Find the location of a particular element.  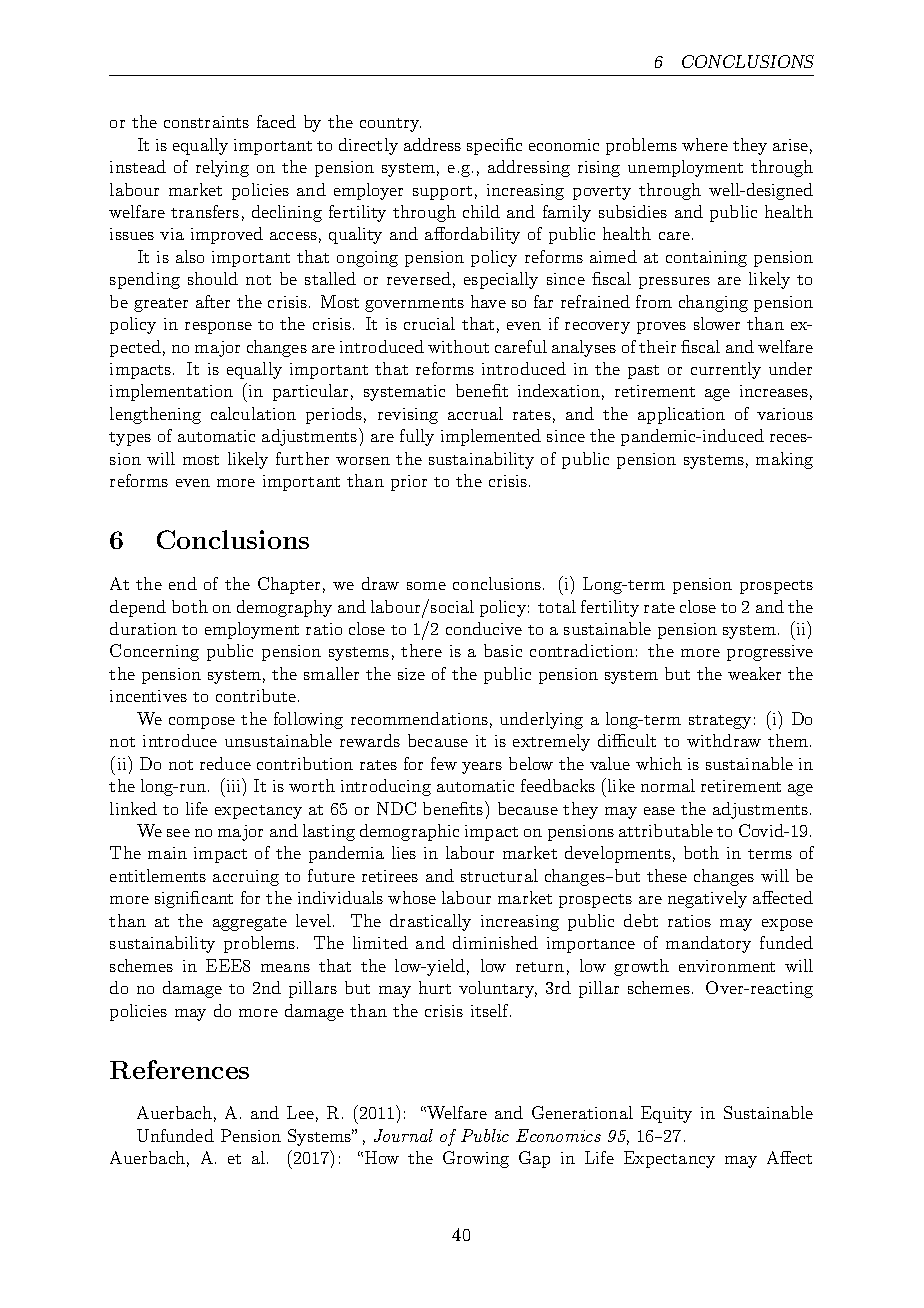

weaker is located at coordinates (754, 673).
